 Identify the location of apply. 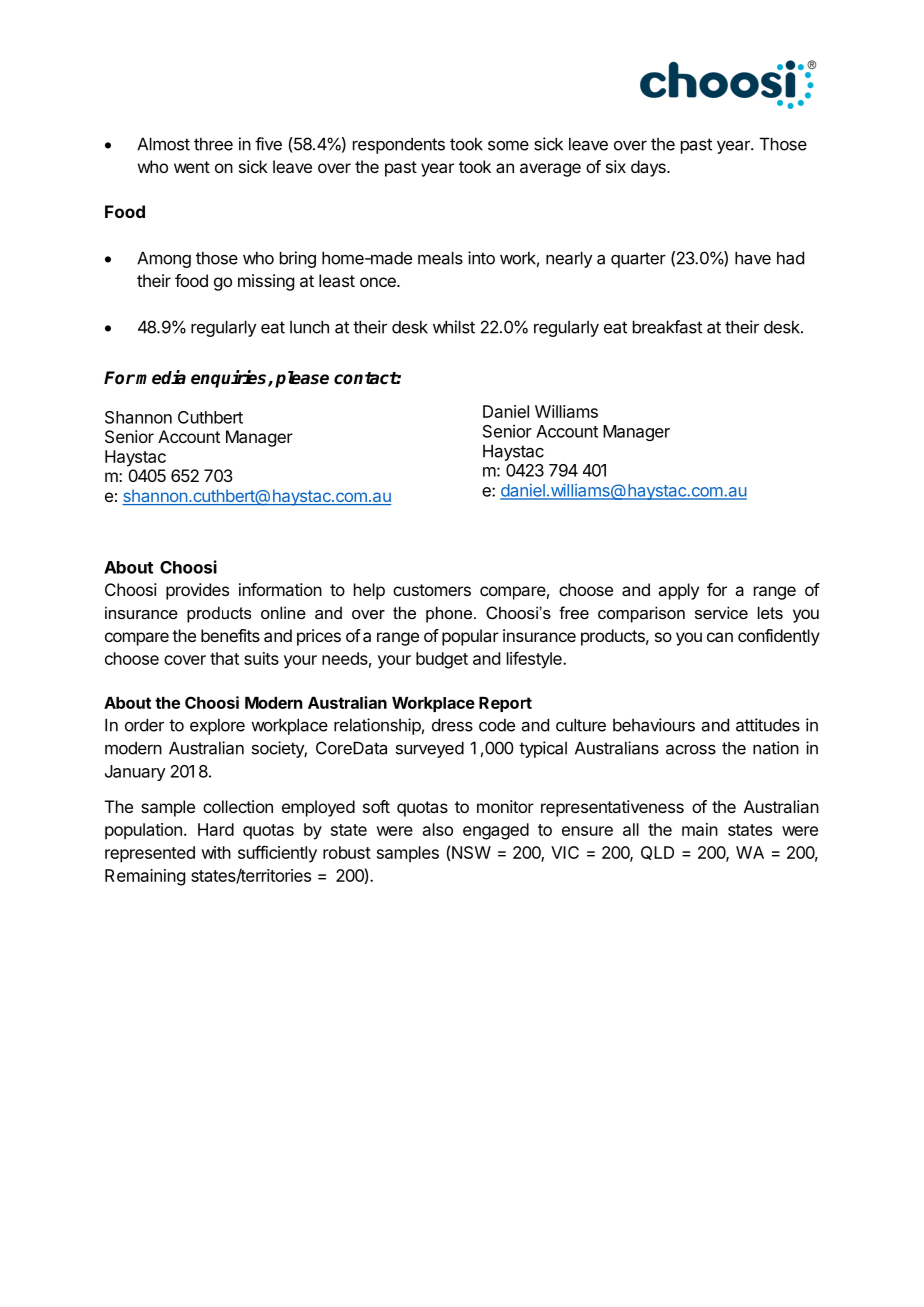
(678, 591).
